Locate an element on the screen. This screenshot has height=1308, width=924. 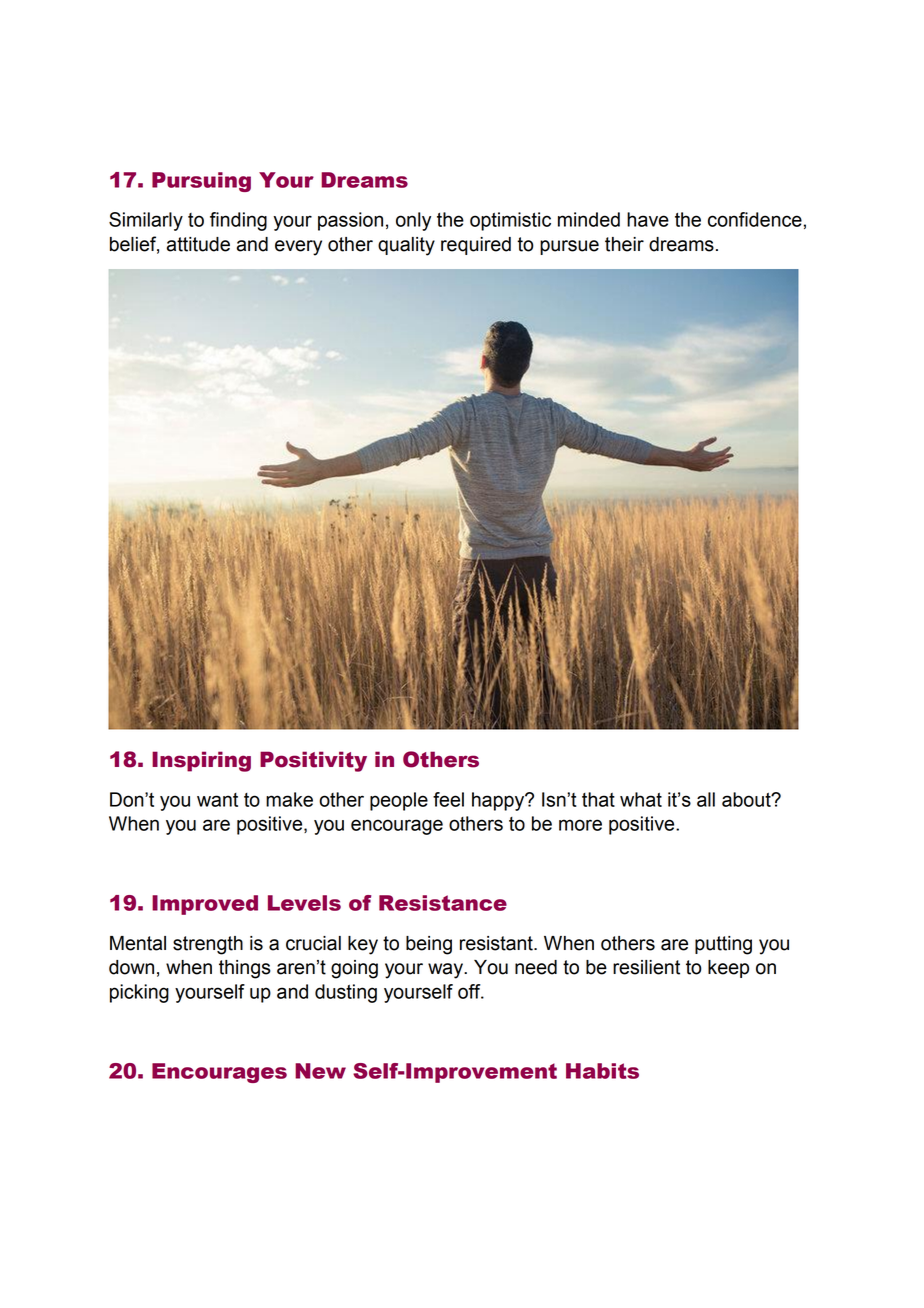
way is located at coordinates (446, 971).
